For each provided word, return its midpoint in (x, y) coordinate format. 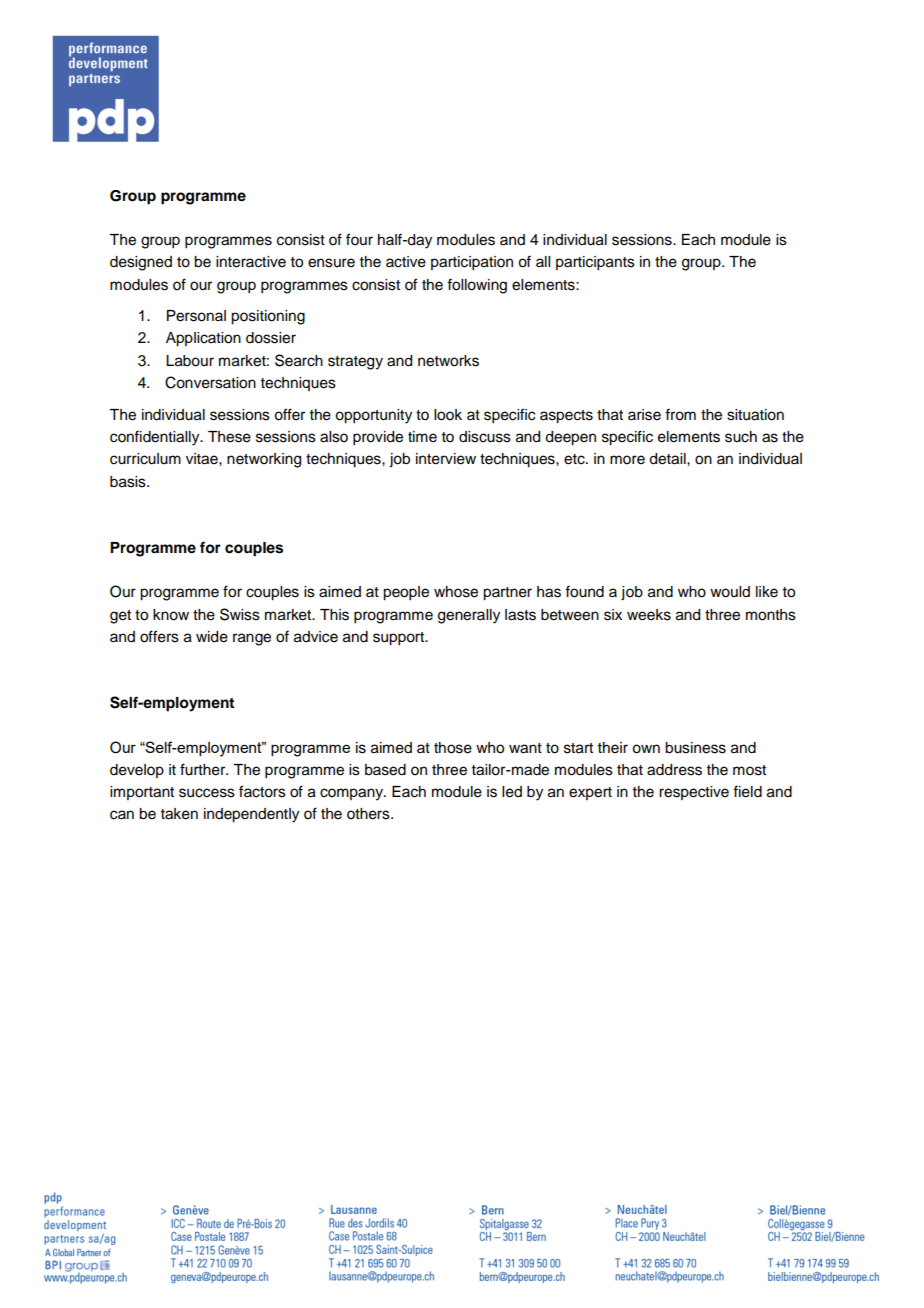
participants (595, 263)
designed (141, 263)
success (207, 793)
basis (129, 482)
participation (472, 263)
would (730, 592)
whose (456, 592)
